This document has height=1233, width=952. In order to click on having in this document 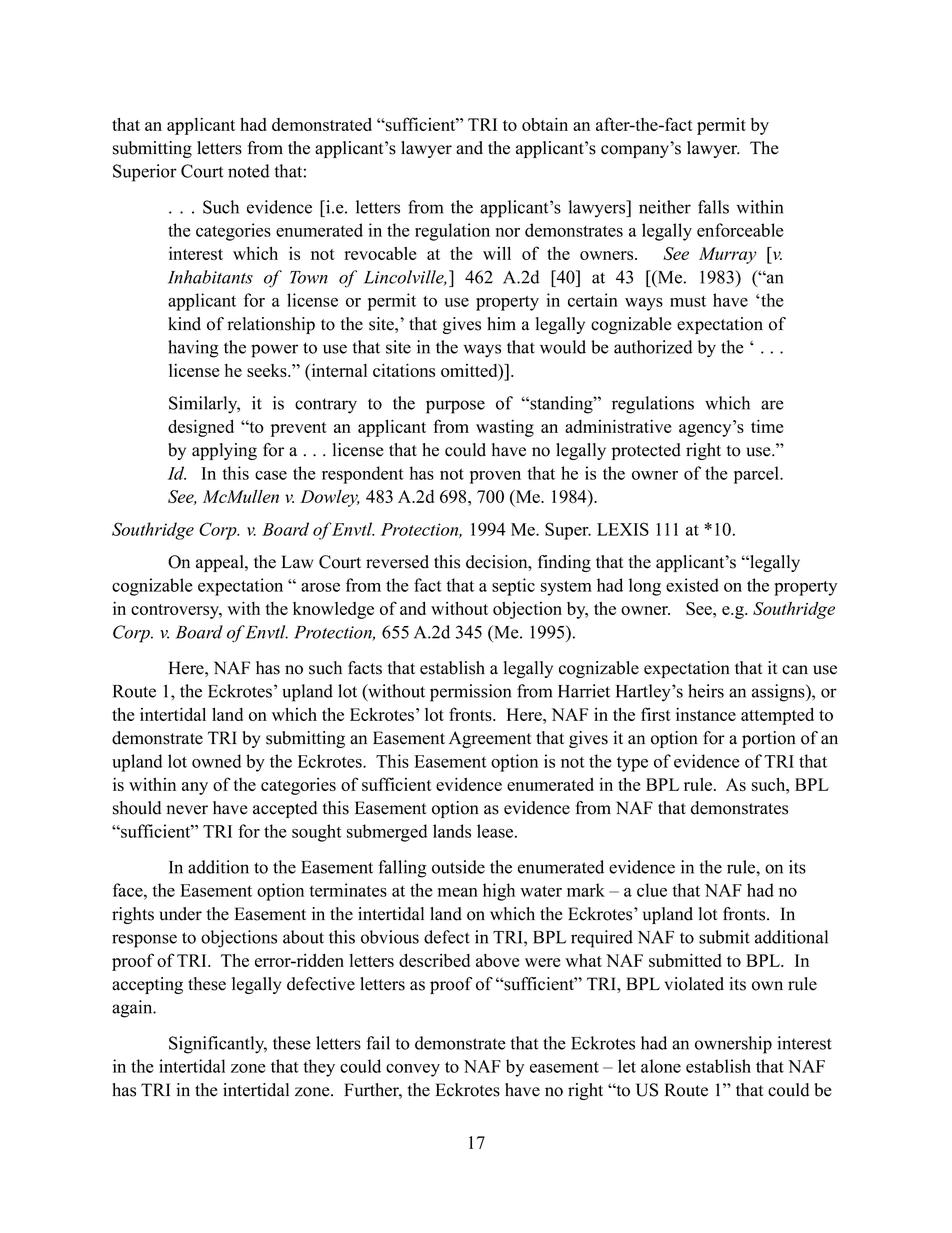, I will do `click(193, 349)`.
